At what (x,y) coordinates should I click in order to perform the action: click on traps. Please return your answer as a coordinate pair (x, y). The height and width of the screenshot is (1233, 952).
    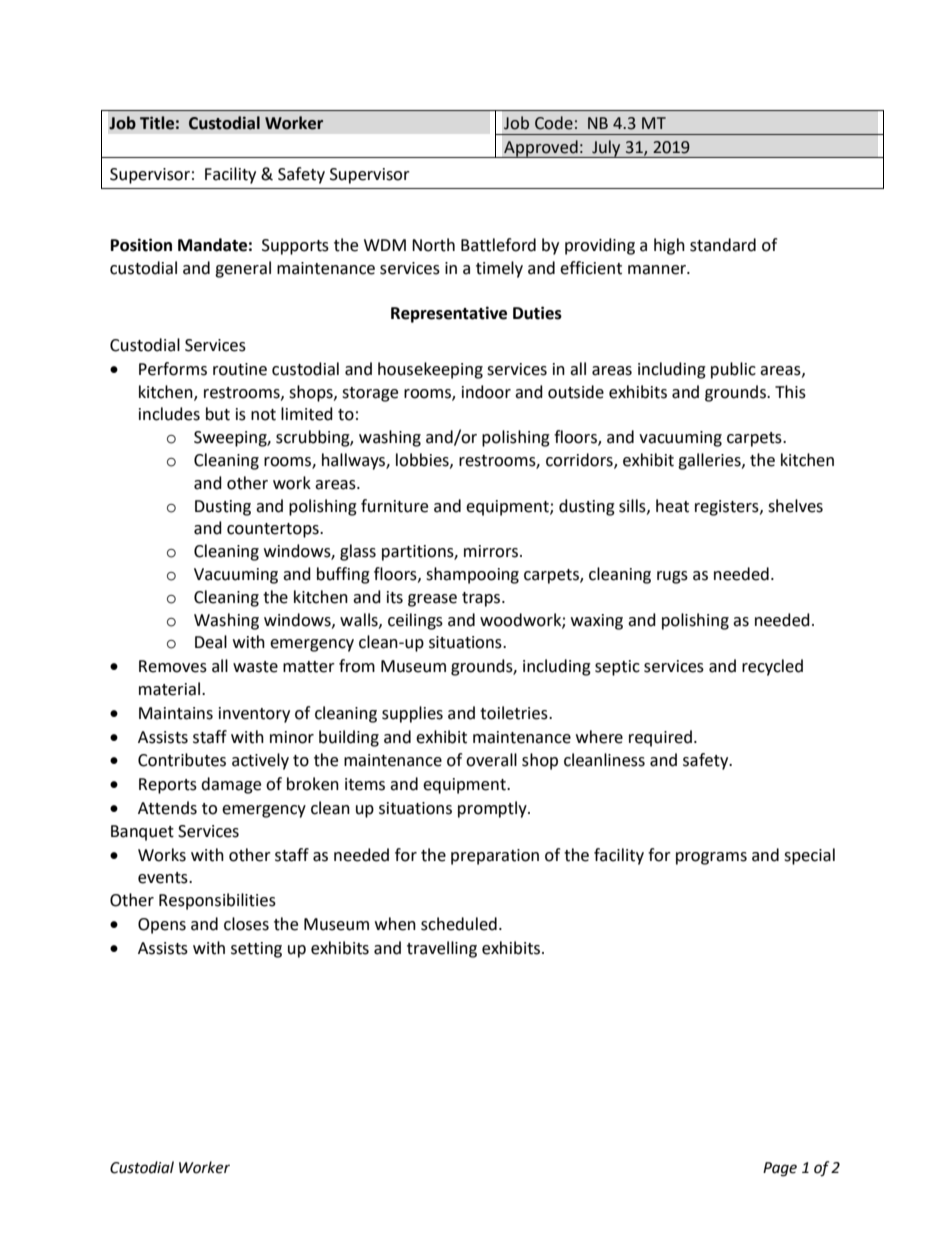
    Looking at the image, I should click on (482, 599).
